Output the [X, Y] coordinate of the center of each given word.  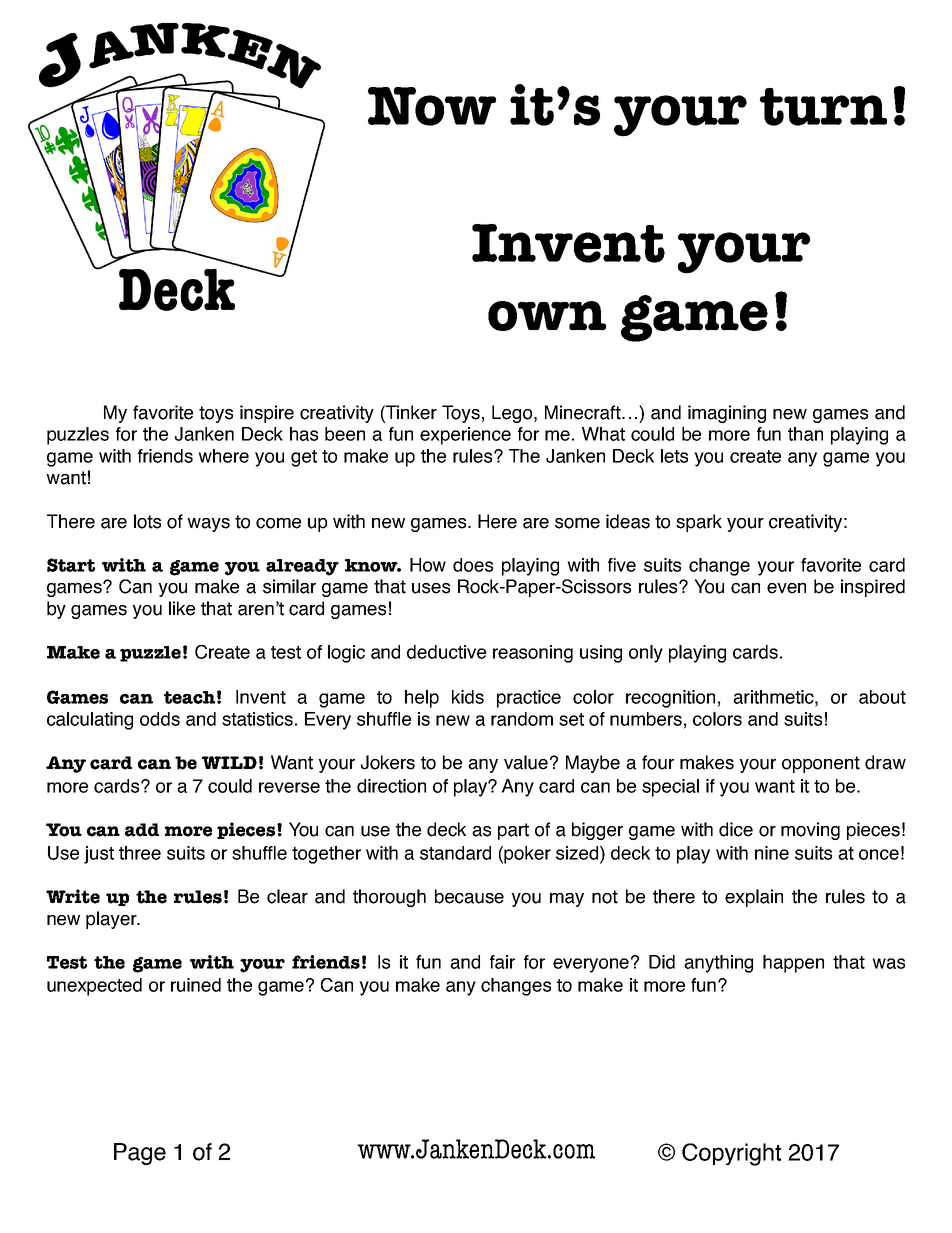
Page [140, 1154]
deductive [446, 652]
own [547, 316]
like [182, 608]
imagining [727, 414]
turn [823, 107]
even [786, 588]
